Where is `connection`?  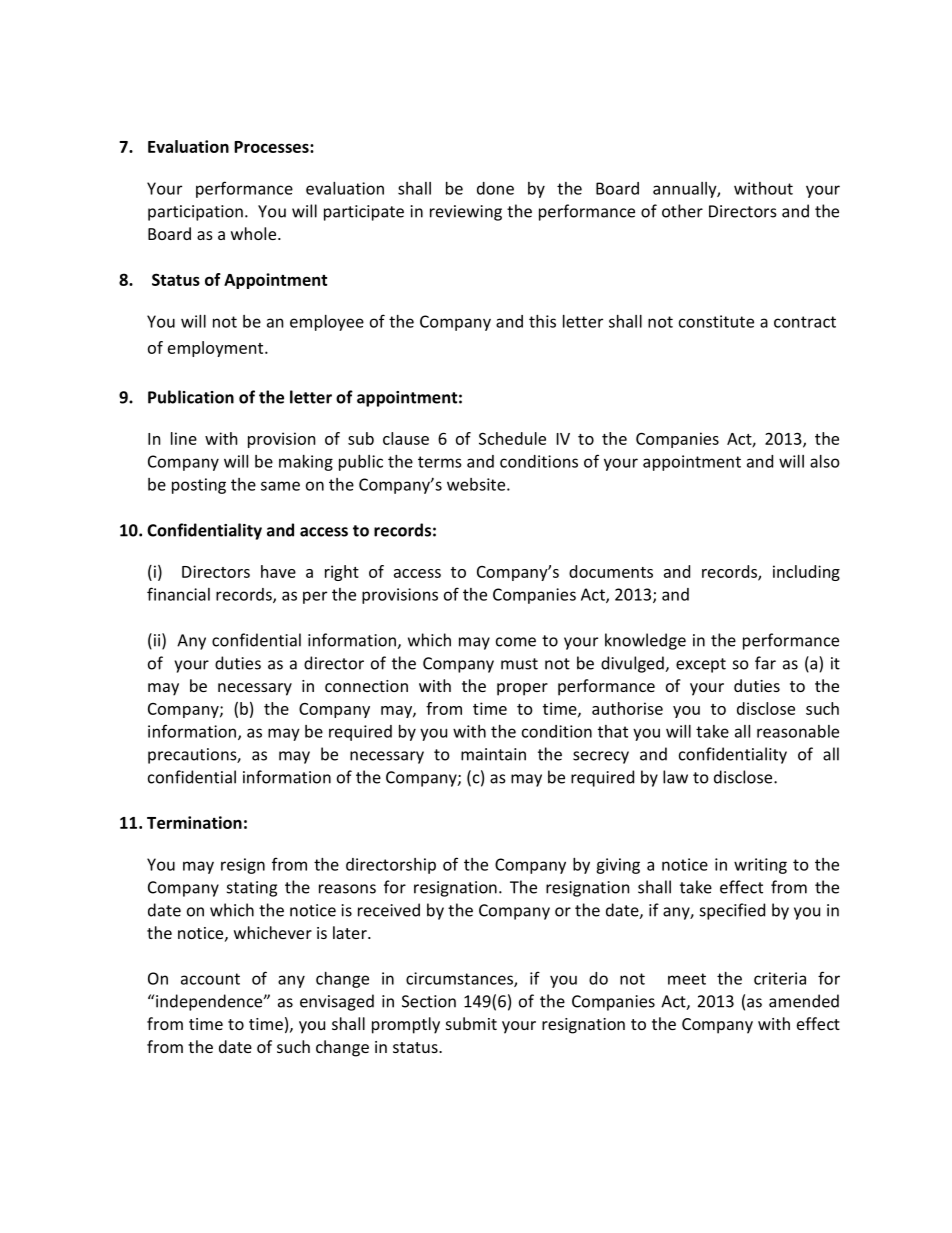
connection is located at coordinates (366, 686).
